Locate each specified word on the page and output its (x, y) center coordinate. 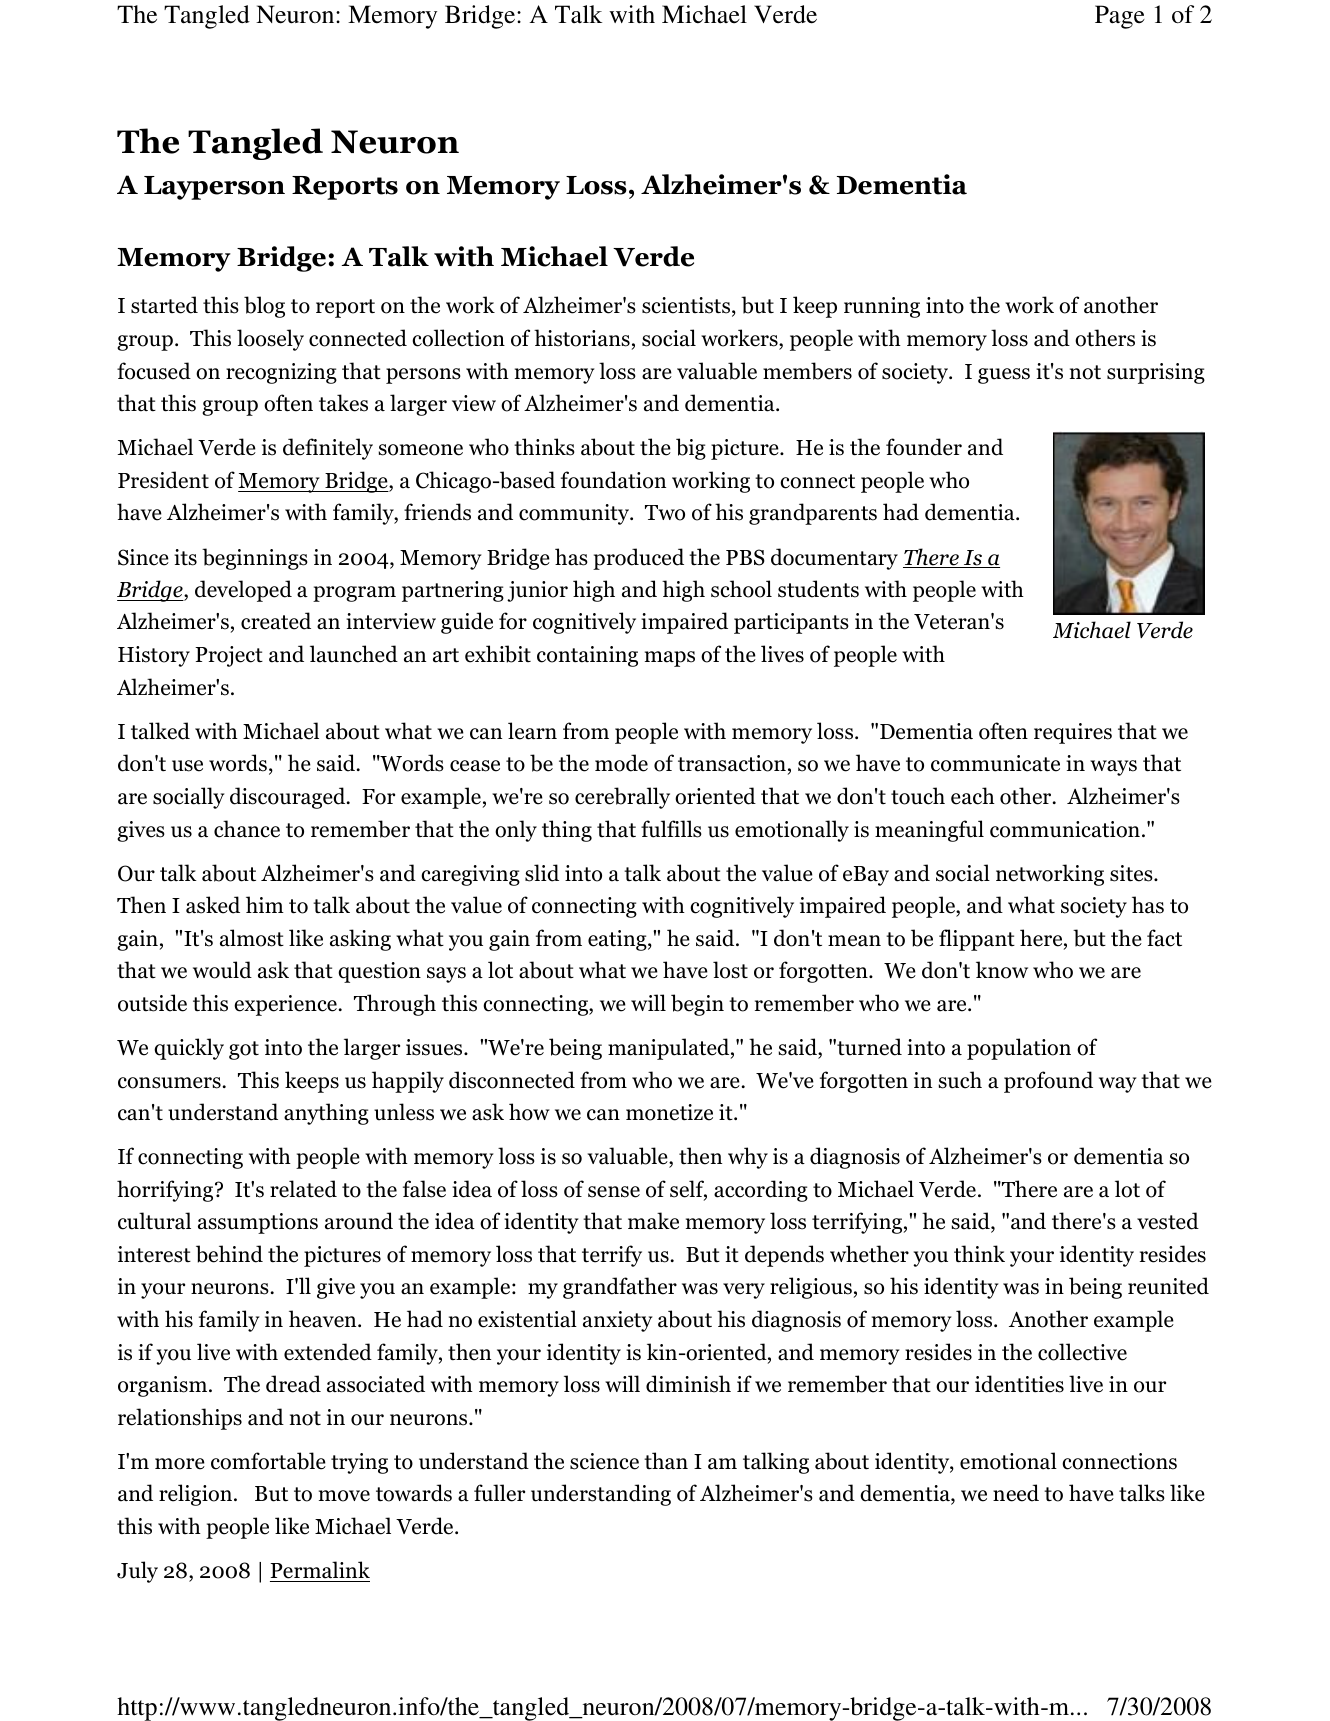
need (1016, 1493)
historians (582, 338)
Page (1120, 17)
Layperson (214, 188)
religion (197, 1495)
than (666, 1461)
